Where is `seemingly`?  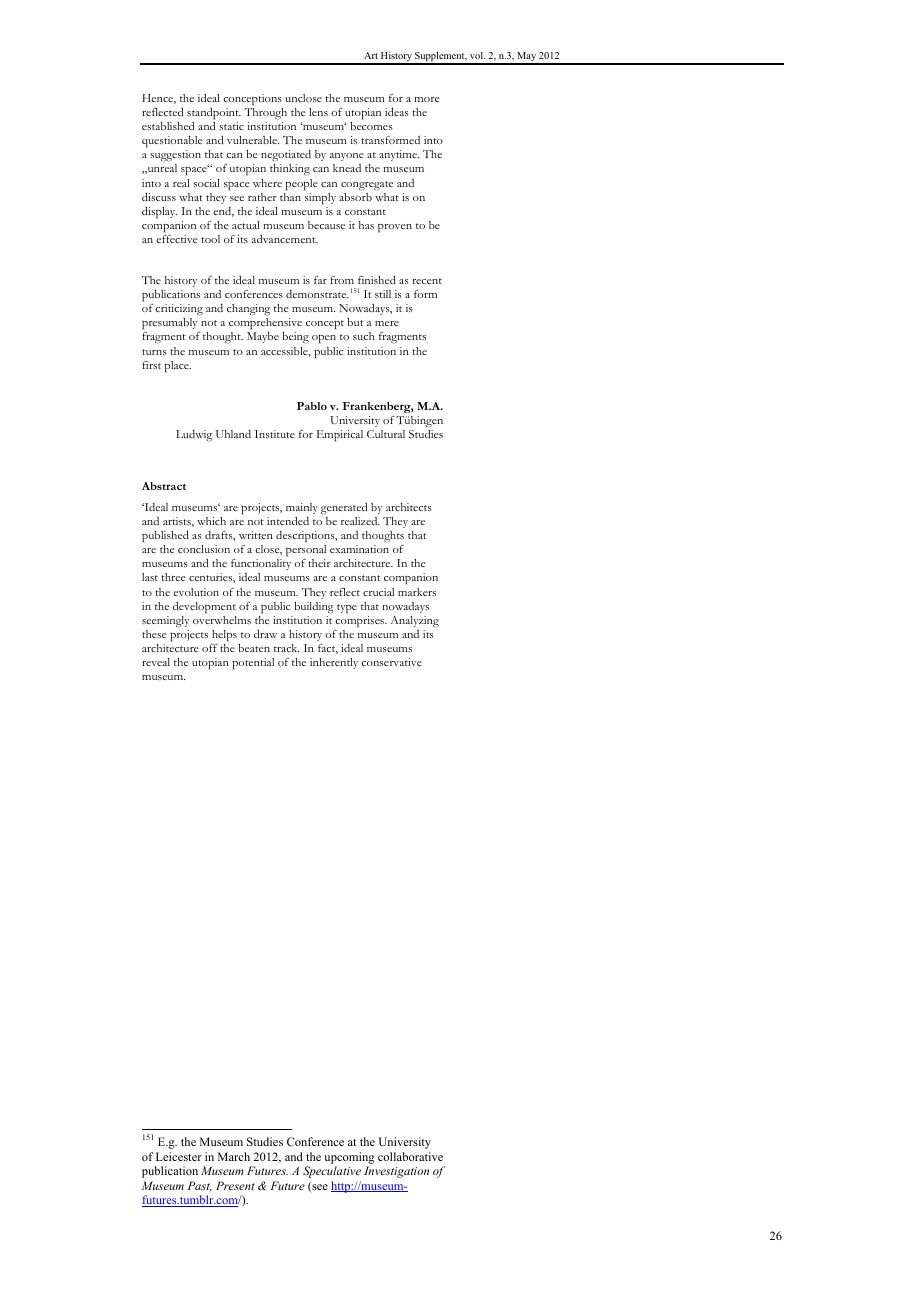
seemingly is located at coordinates (165, 622).
